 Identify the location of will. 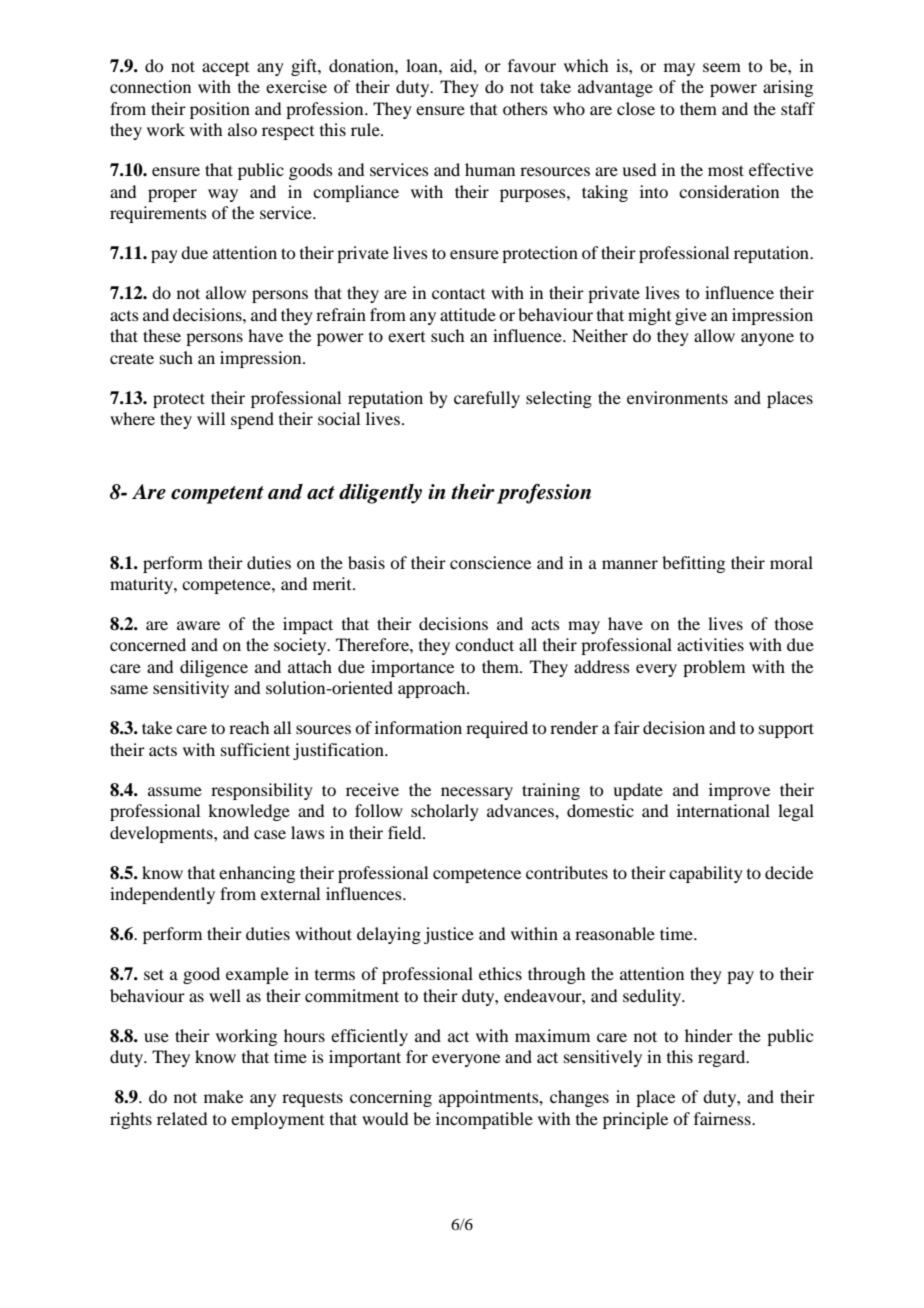
(211, 418).
